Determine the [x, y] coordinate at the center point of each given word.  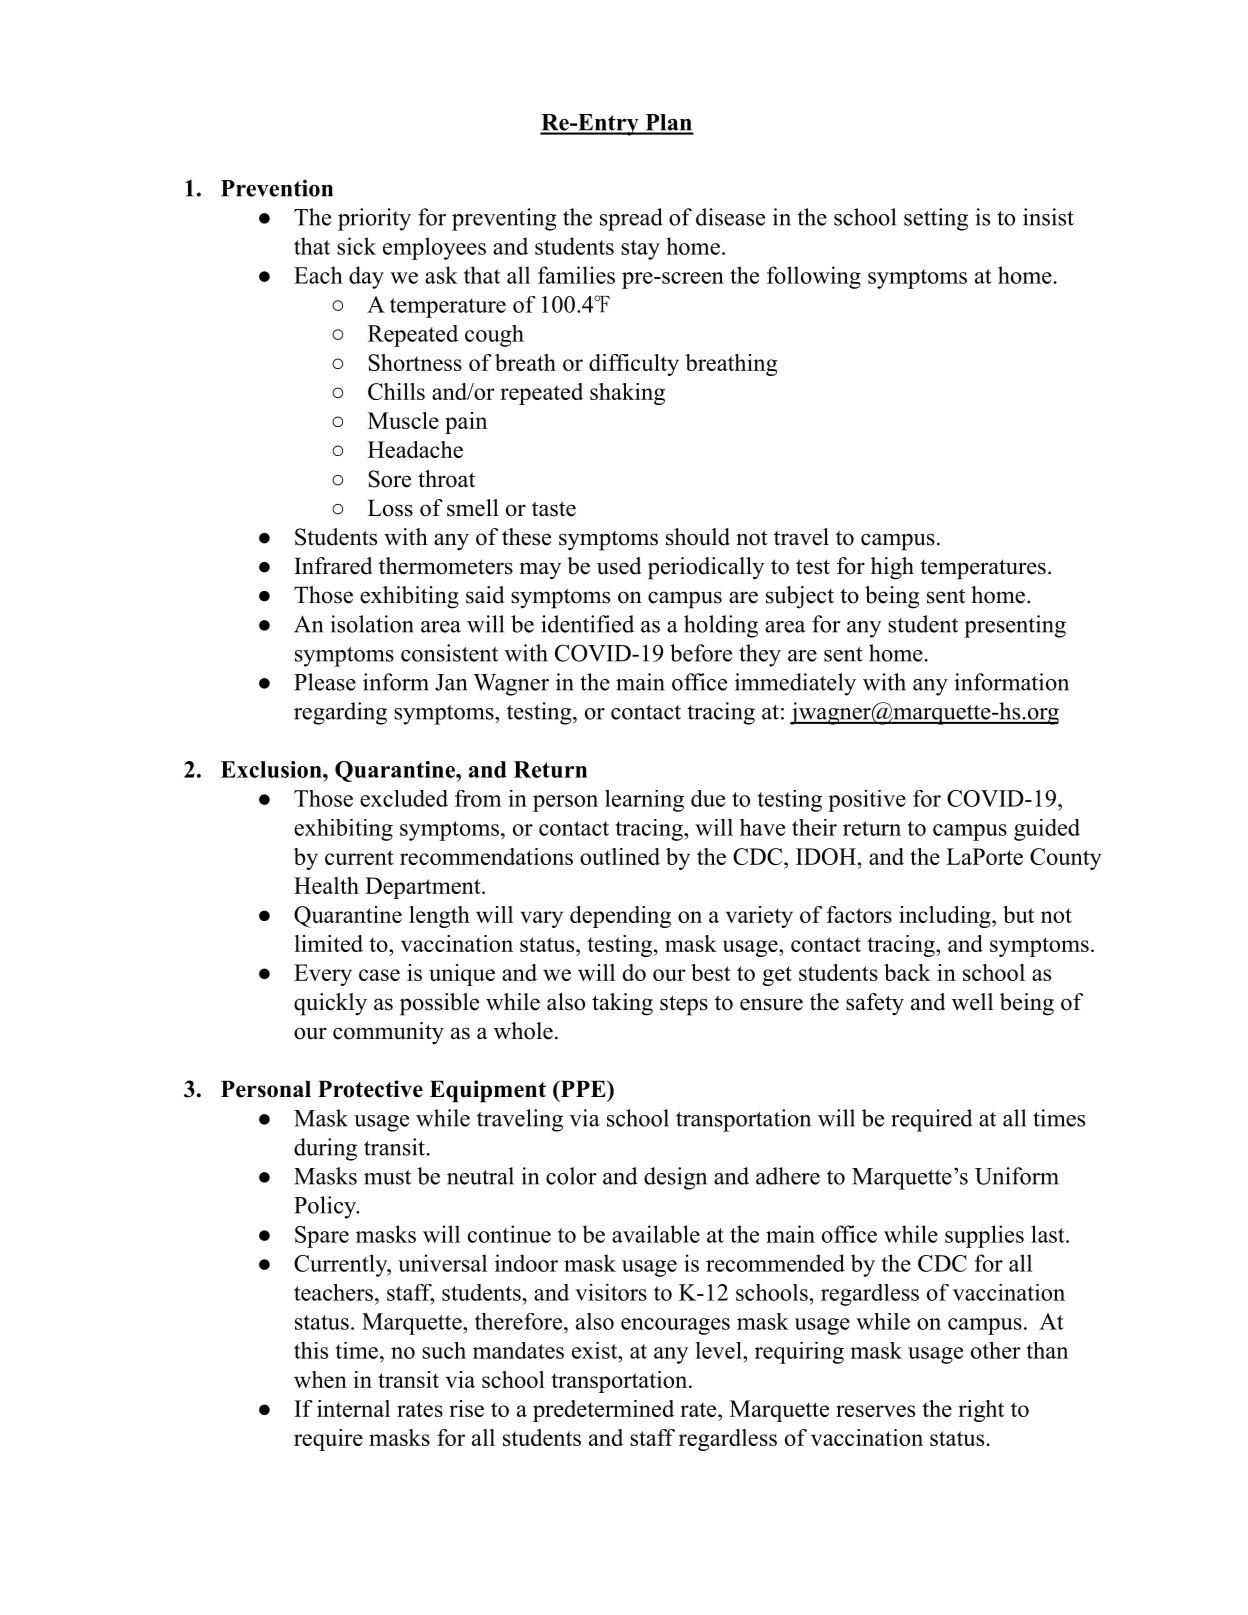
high [892, 568]
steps [684, 1005]
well [972, 1002]
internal [353, 1408]
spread [631, 219]
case [379, 975]
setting [936, 219]
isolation [372, 624]
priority [374, 219]
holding [721, 626]
